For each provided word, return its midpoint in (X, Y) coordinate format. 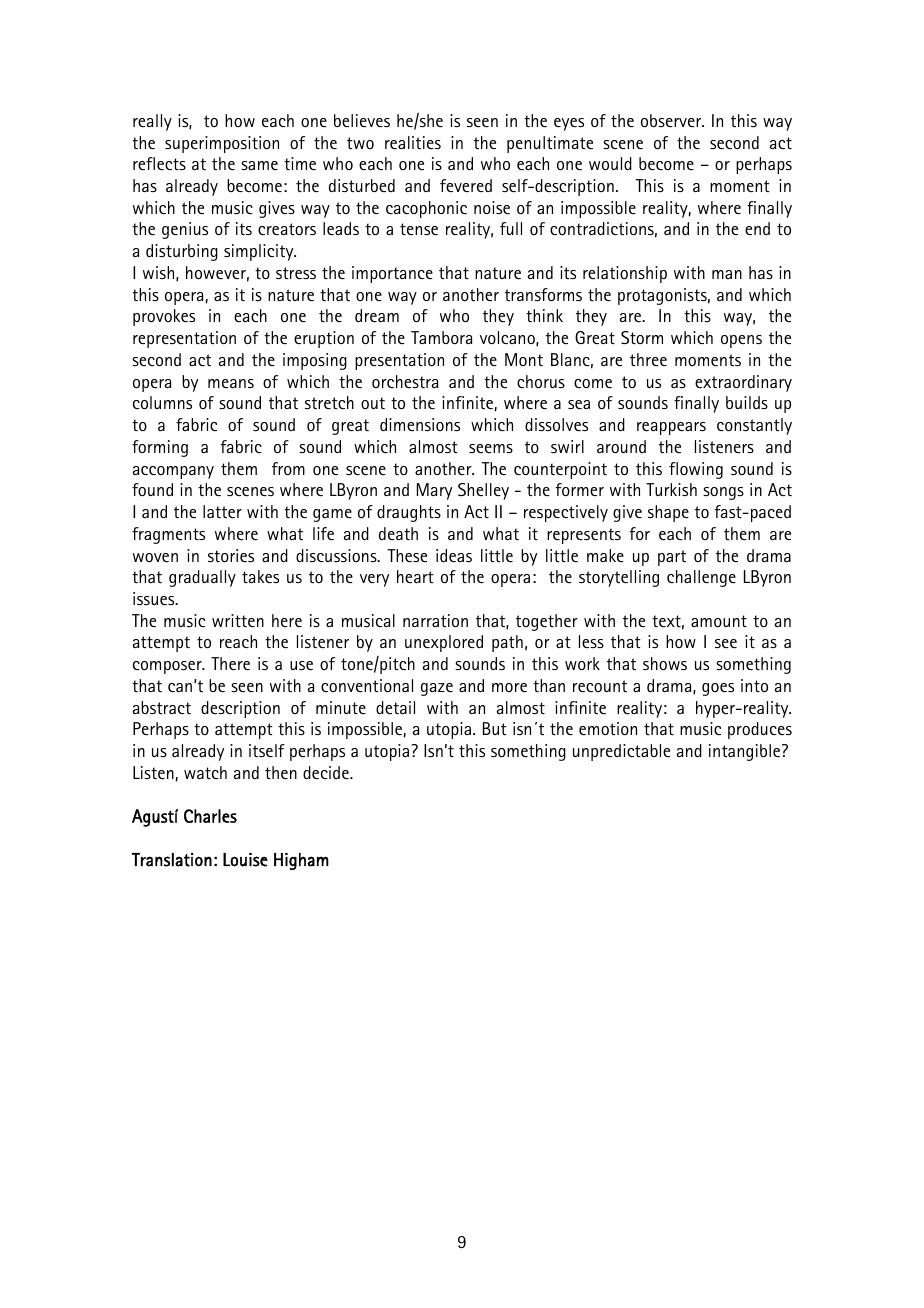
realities (413, 142)
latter (222, 511)
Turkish (671, 489)
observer (672, 120)
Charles (210, 816)
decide (327, 772)
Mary (434, 491)
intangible (744, 752)
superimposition (222, 144)
